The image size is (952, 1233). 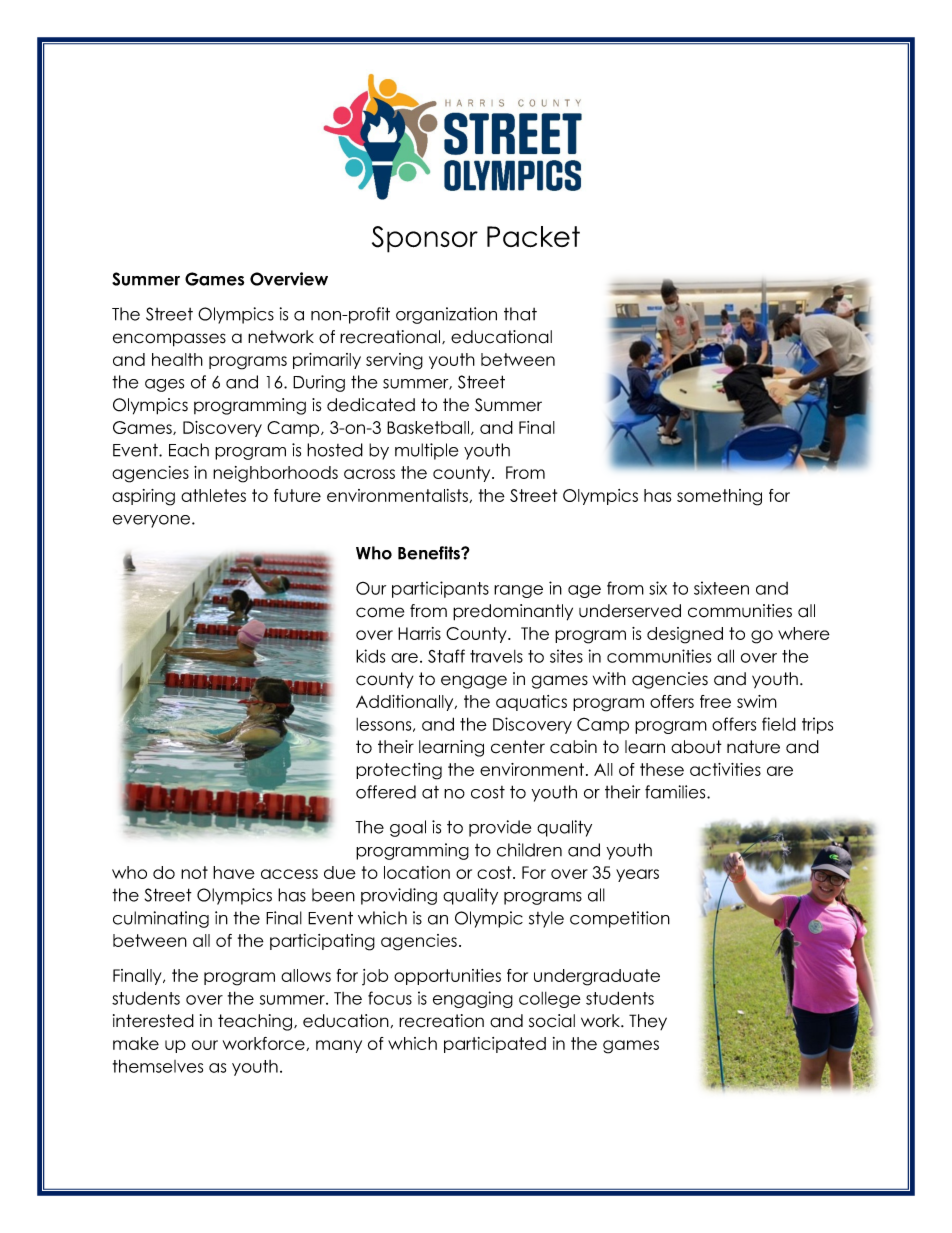 I want to click on have, so click(x=234, y=872).
